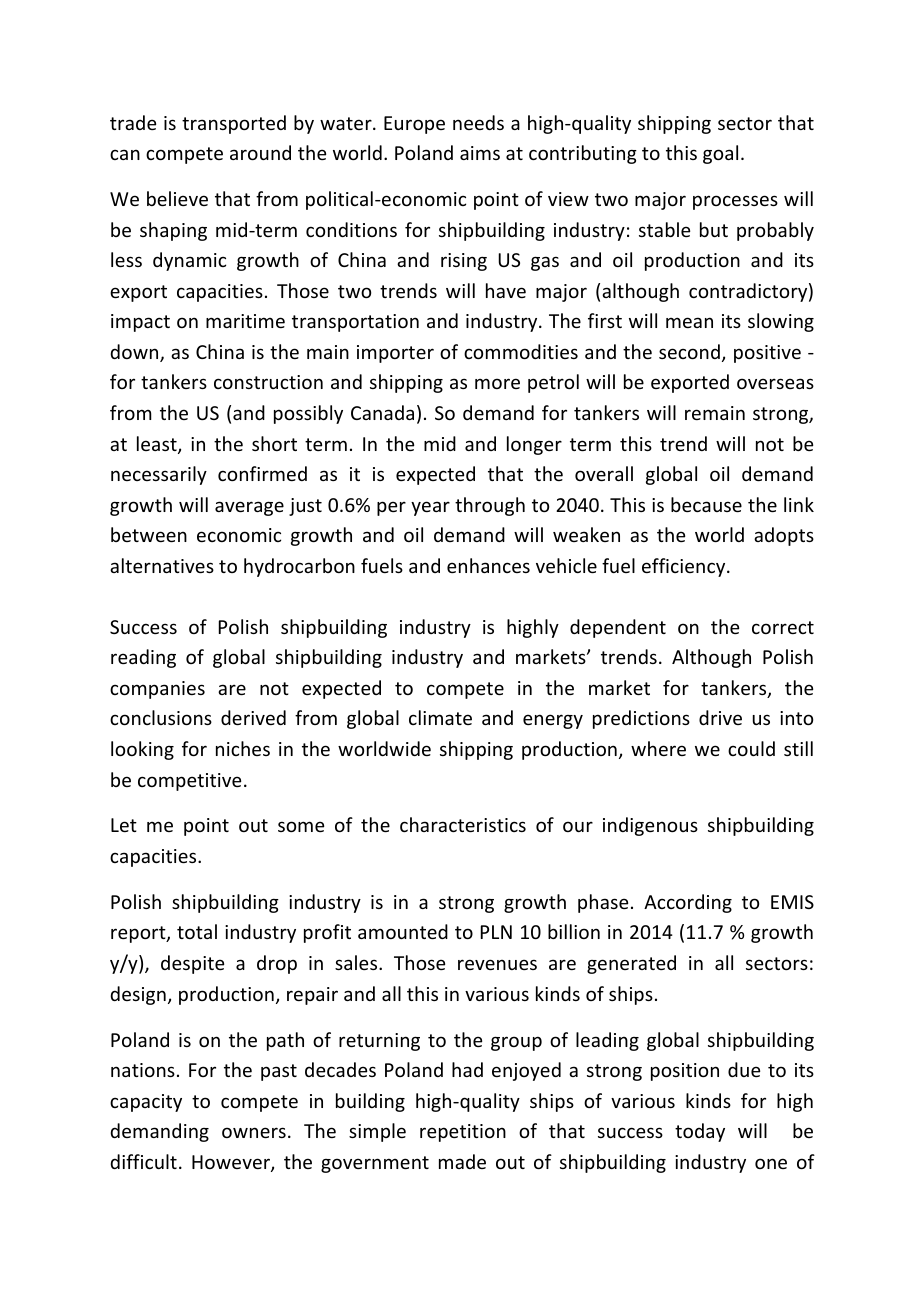 The height and width of the screenshot is (1308, 924). Describe the element at coordinates (234, 124) in the screenshot. I see `transported` at that location.
